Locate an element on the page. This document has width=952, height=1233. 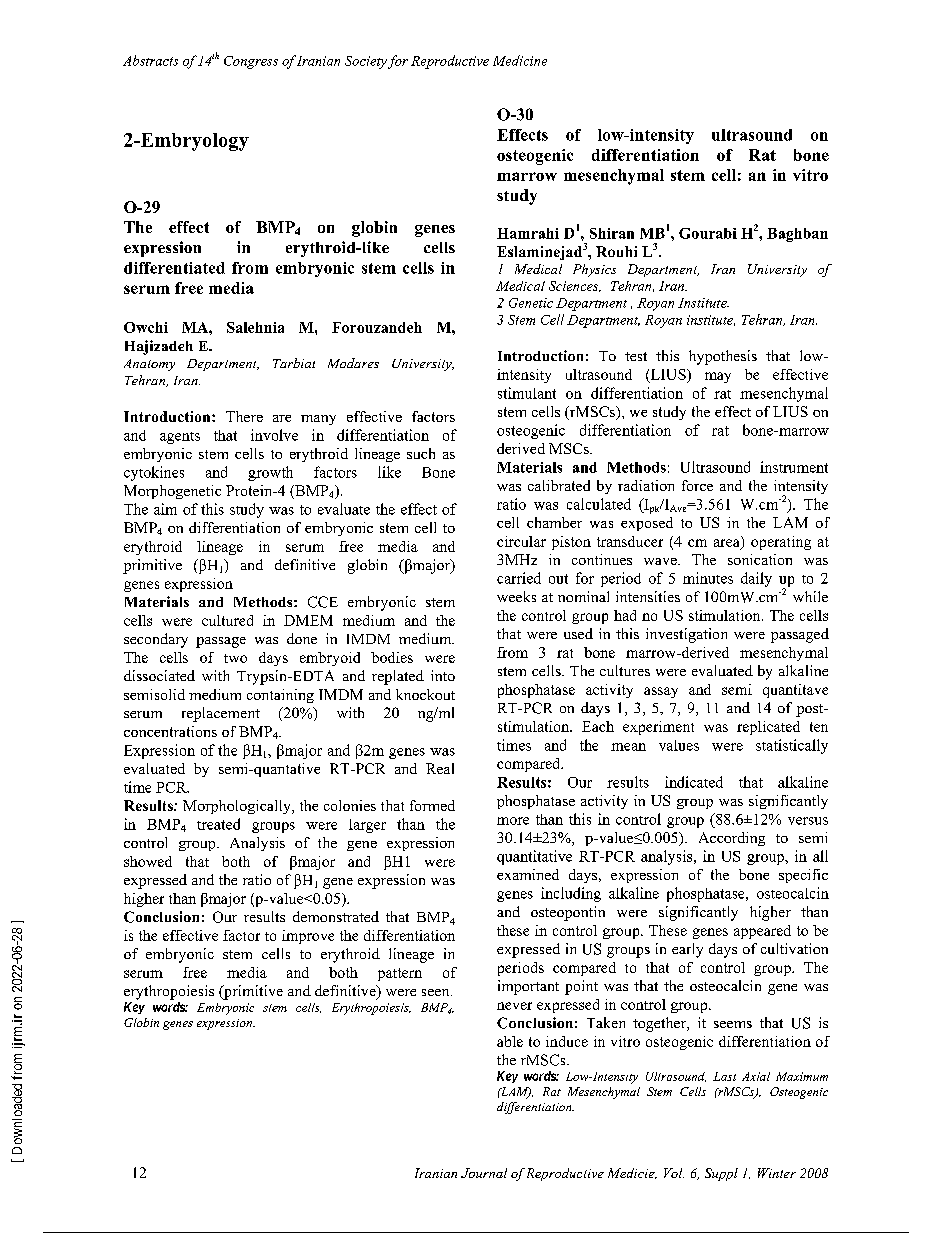
improve is located at coordinates (308, 937).
